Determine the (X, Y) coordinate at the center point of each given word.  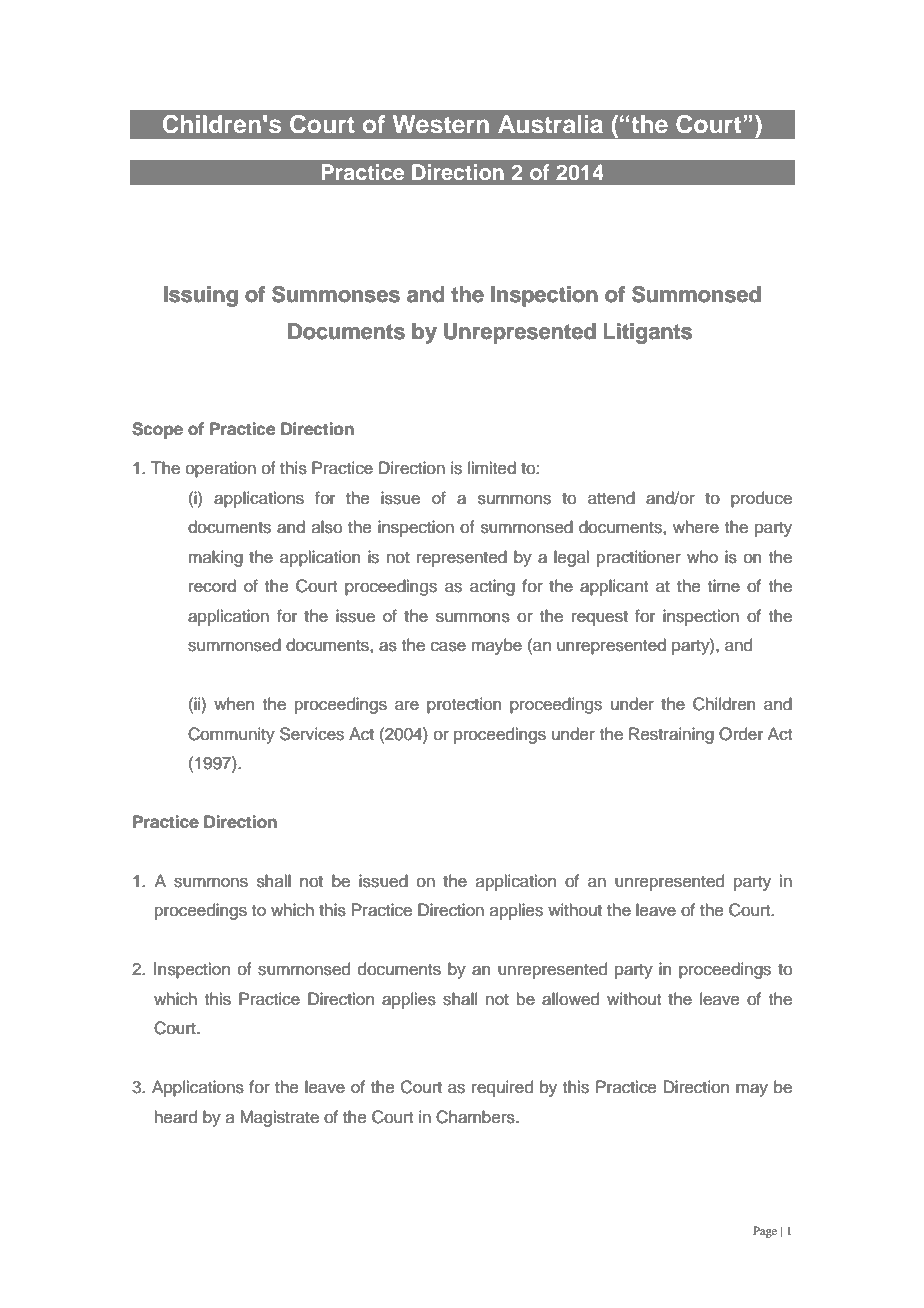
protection (464, 705)
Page (765, 1232)
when (234, 704)
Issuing (201, 296)
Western (441, 124)
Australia (550, 124)
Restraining (671, 735)
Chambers (476, 1117)
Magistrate (279, 1118)
